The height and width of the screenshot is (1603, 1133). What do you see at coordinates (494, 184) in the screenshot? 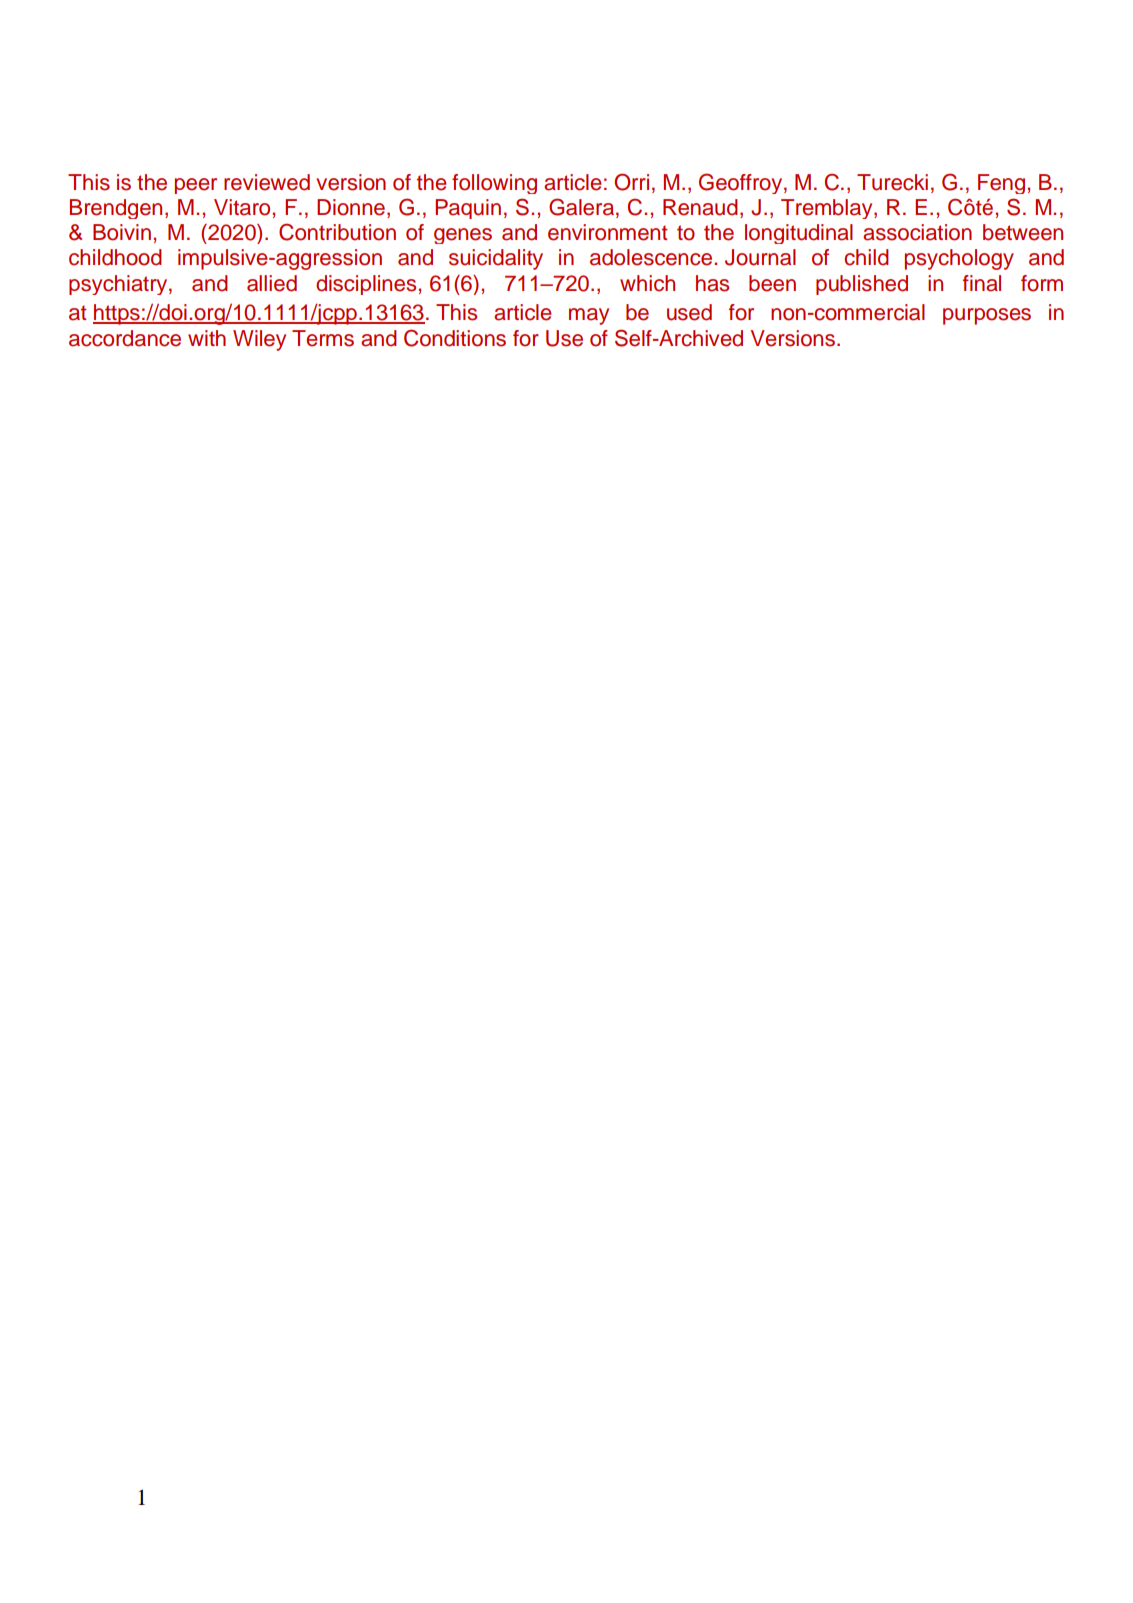
I see `following` at bounding box center [494, 184].
